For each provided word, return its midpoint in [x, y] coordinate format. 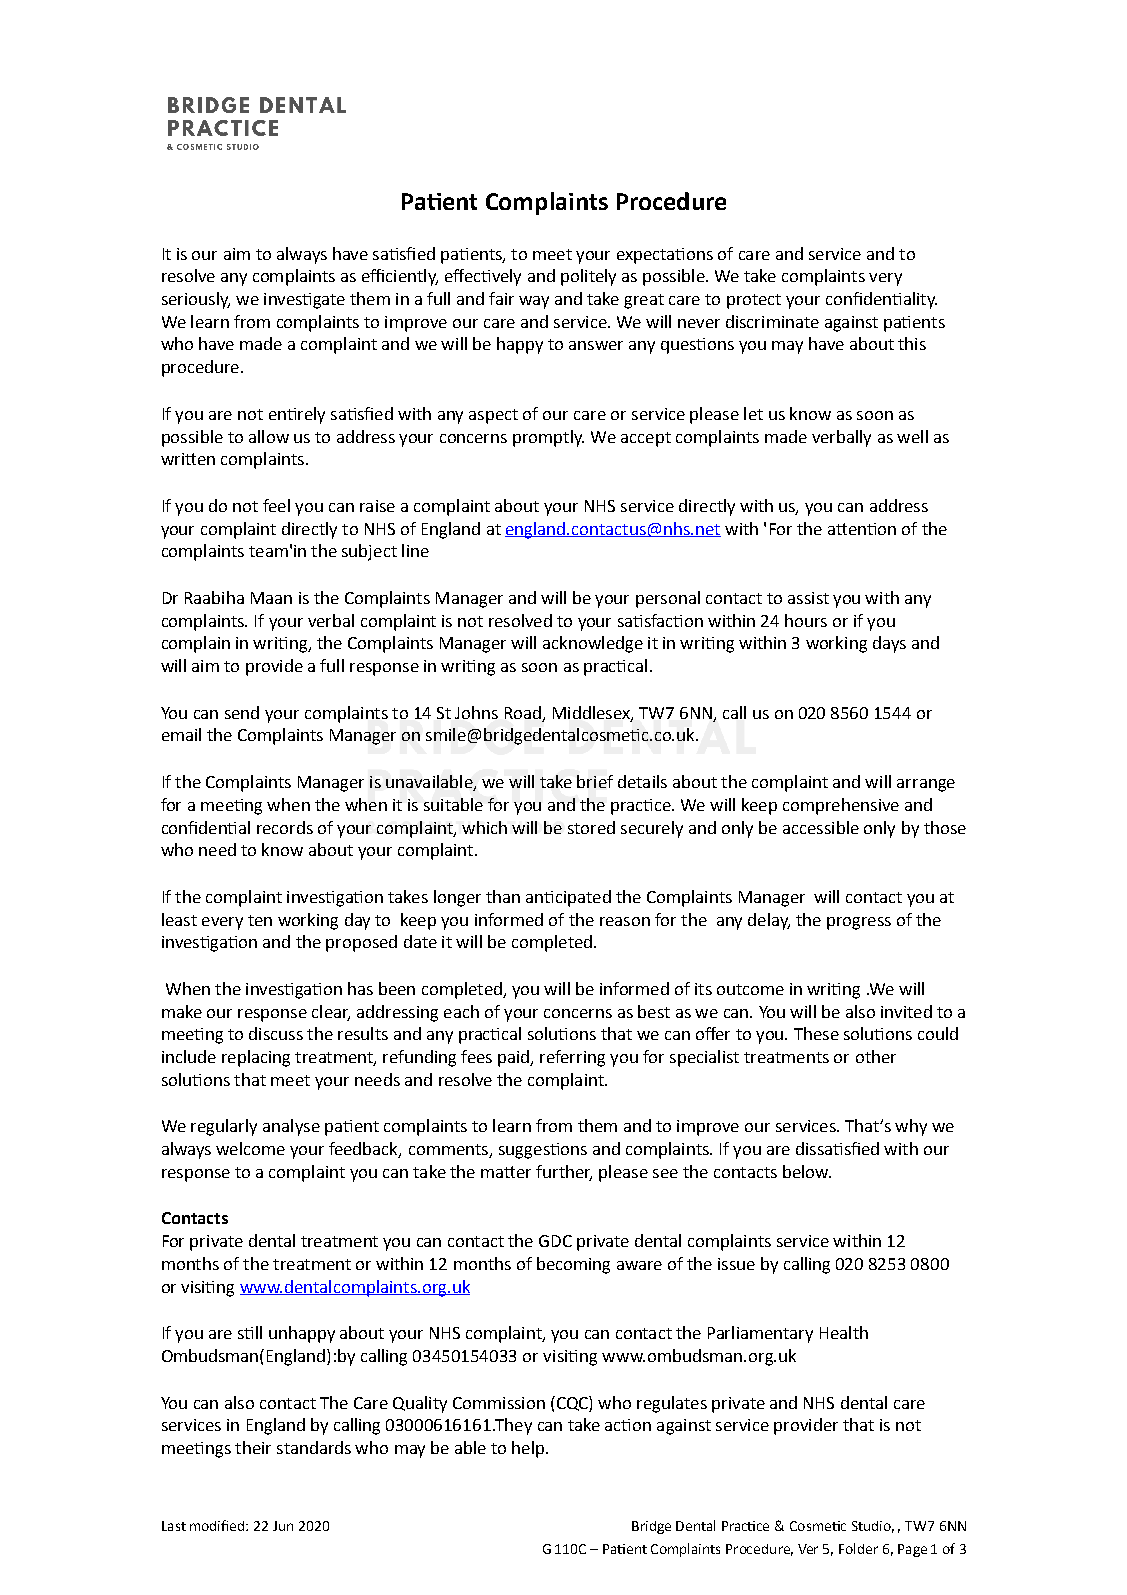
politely [588, 277]
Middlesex [592, 713]
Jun [283, 1526]
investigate [304, 301]
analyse [291, 1127]
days [889, 644]
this [912, 343]
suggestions [543, 1151]
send [242, 712]
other [876, 1056]
